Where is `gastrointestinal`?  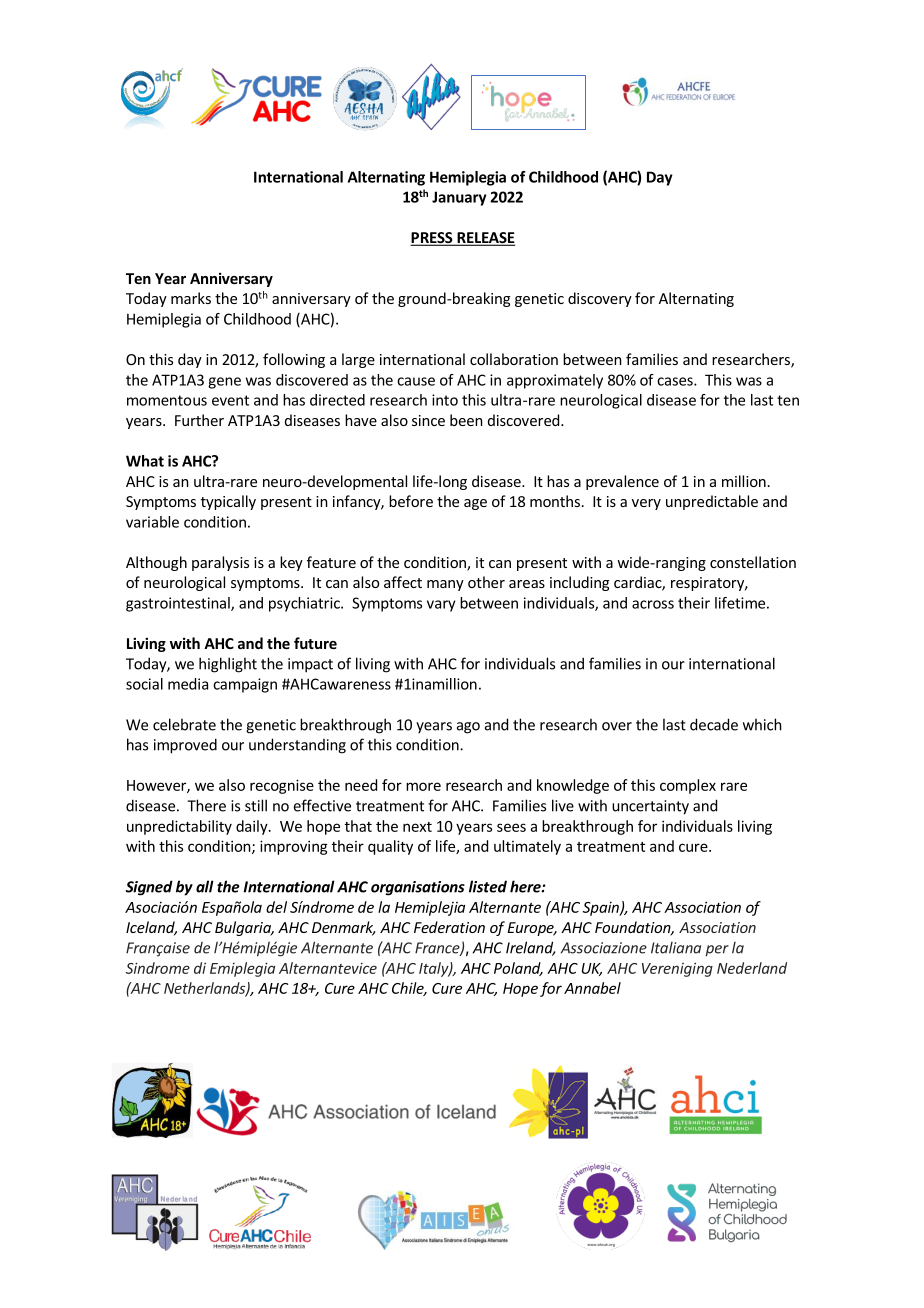
gastrointestinal is located at coordinates (179, 604).
